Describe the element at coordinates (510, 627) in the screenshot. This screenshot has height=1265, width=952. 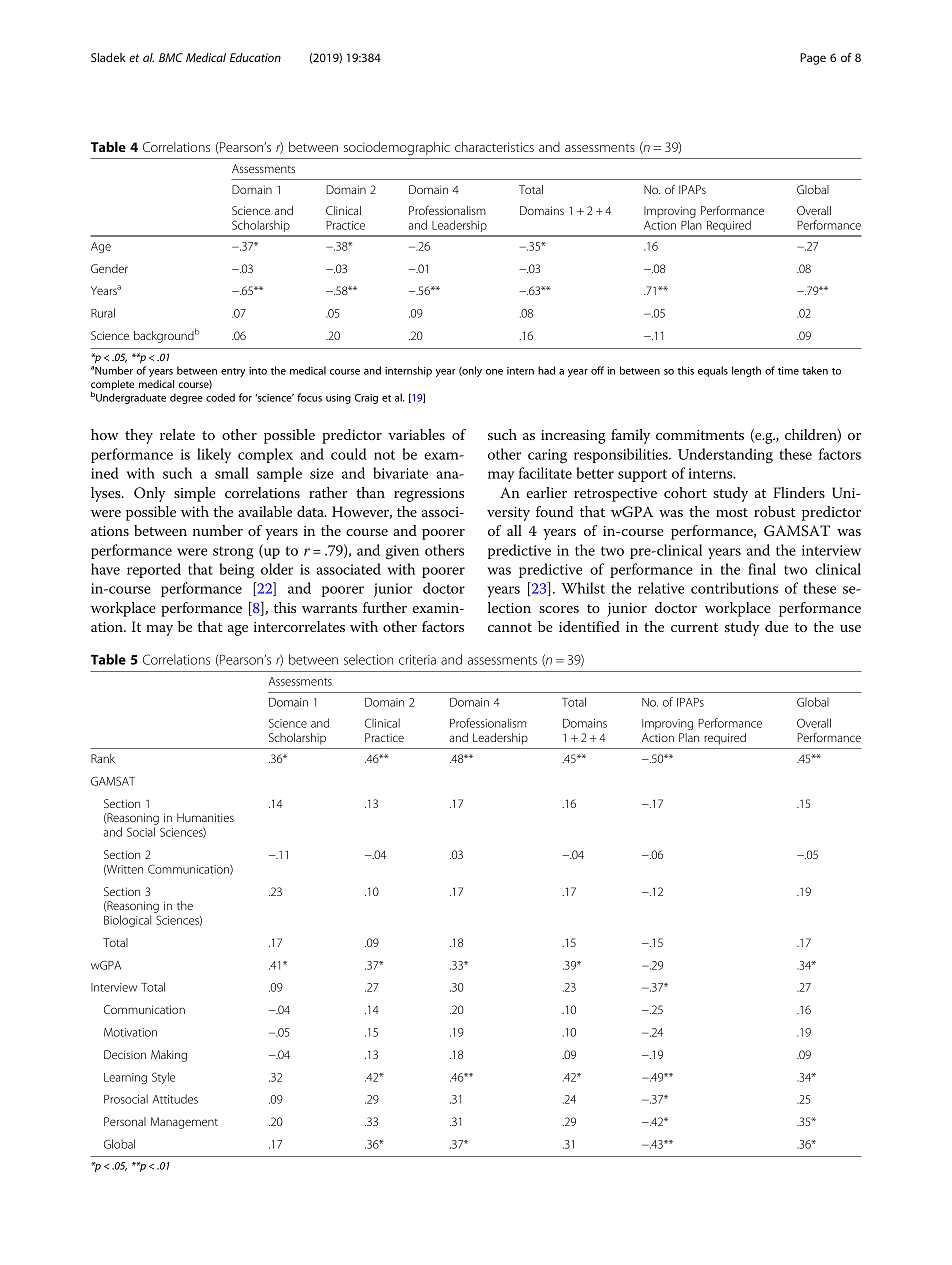
I see `cannot` at that location.
